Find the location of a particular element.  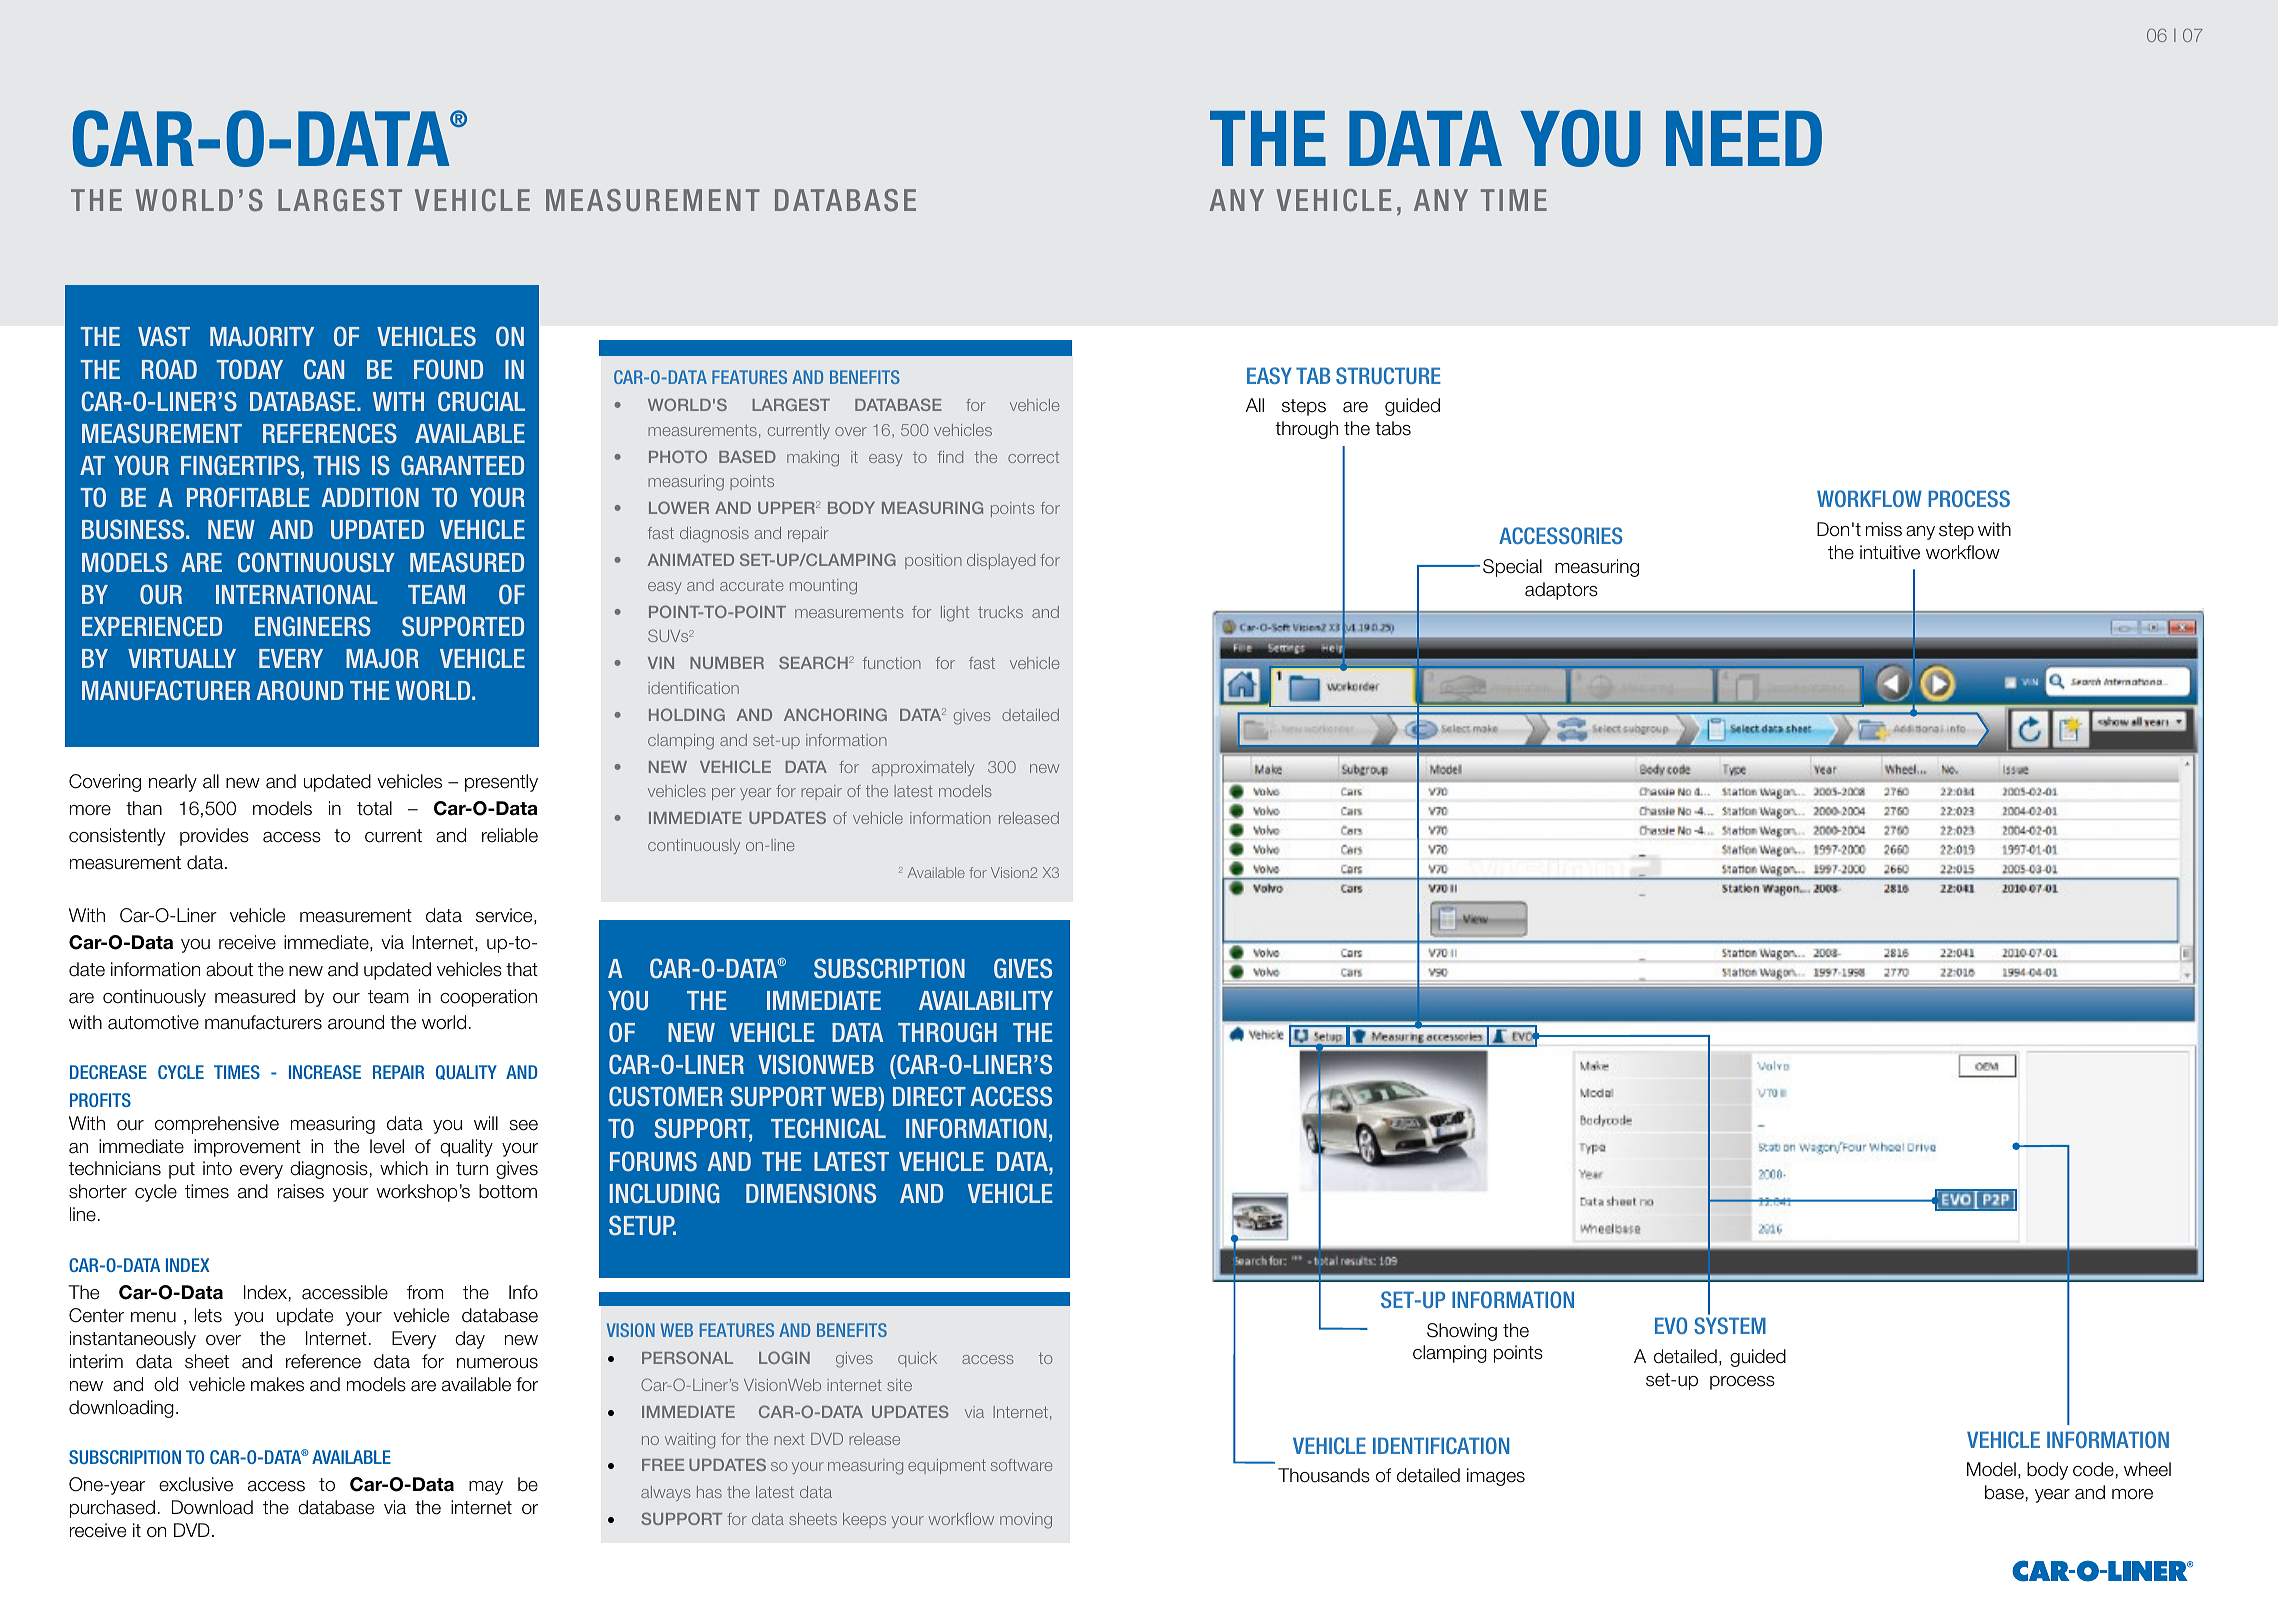

VAST is located at coordinates (164, 336).
